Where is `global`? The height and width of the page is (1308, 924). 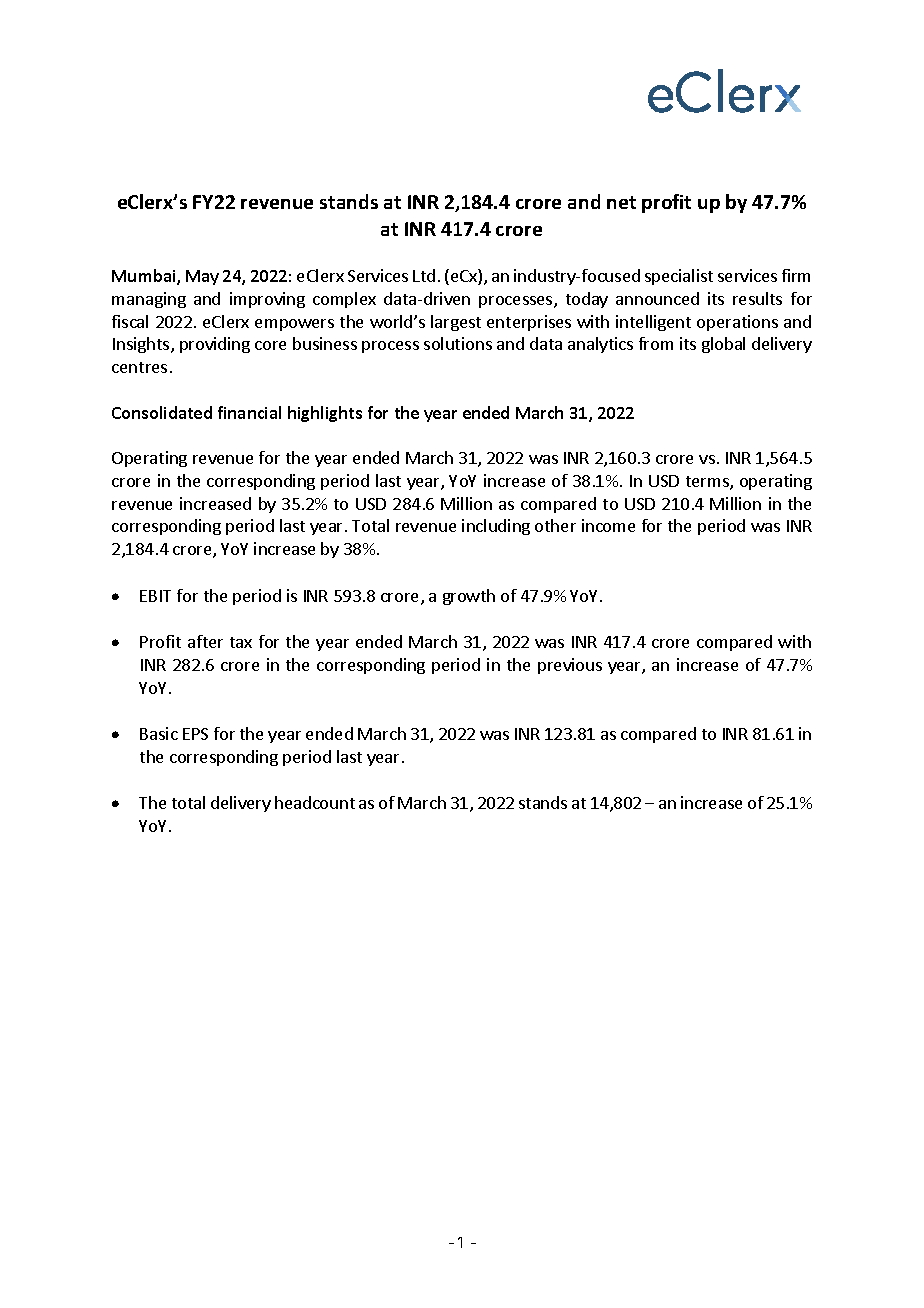
global is located at coordinates (723, 345).
